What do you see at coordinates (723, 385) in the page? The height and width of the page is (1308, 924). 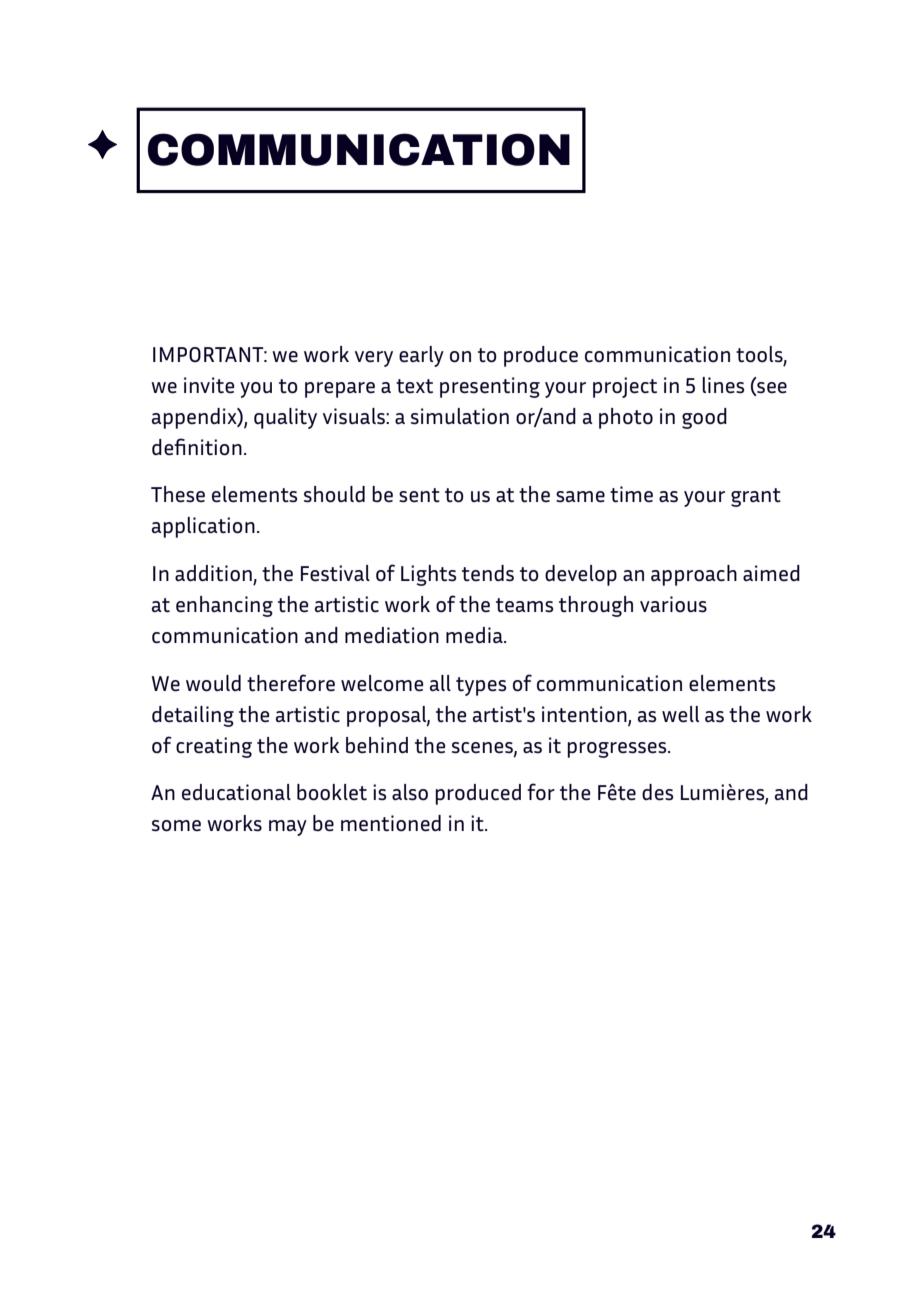 I see `lines` at bounding box center [723, 385].
